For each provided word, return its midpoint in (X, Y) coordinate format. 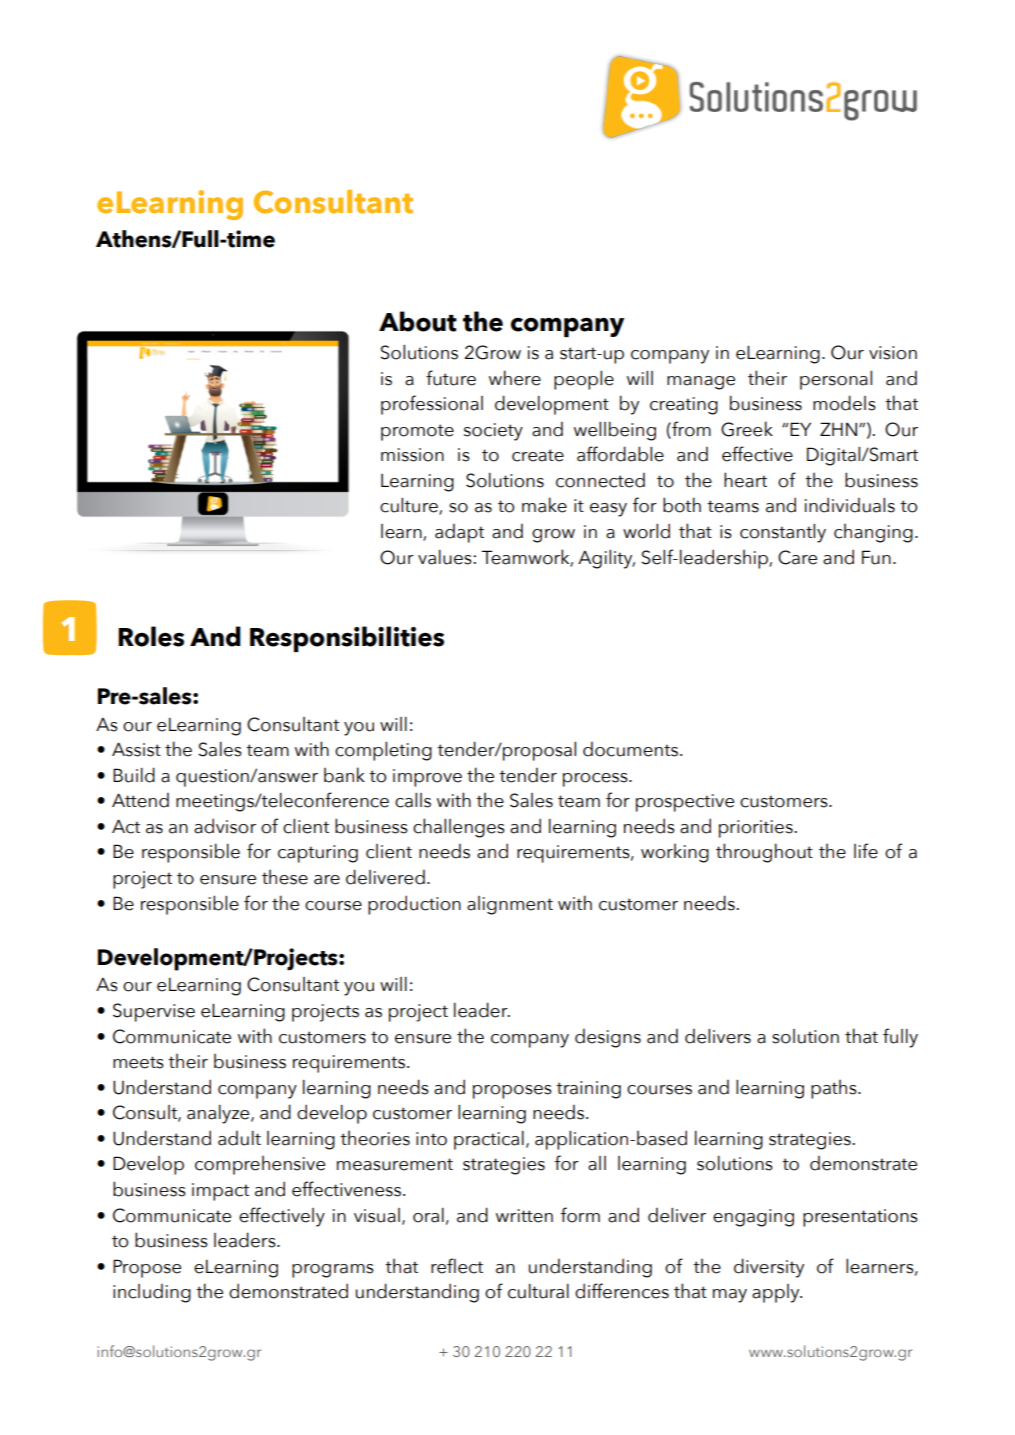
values (446, 557)
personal (836, 380)
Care (797, 557)
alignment (510, 905)
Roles (151, 636)
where (515, 378)
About (418, 321)
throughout (764, 853)
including (152, 1293)
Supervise (154, 1012)
